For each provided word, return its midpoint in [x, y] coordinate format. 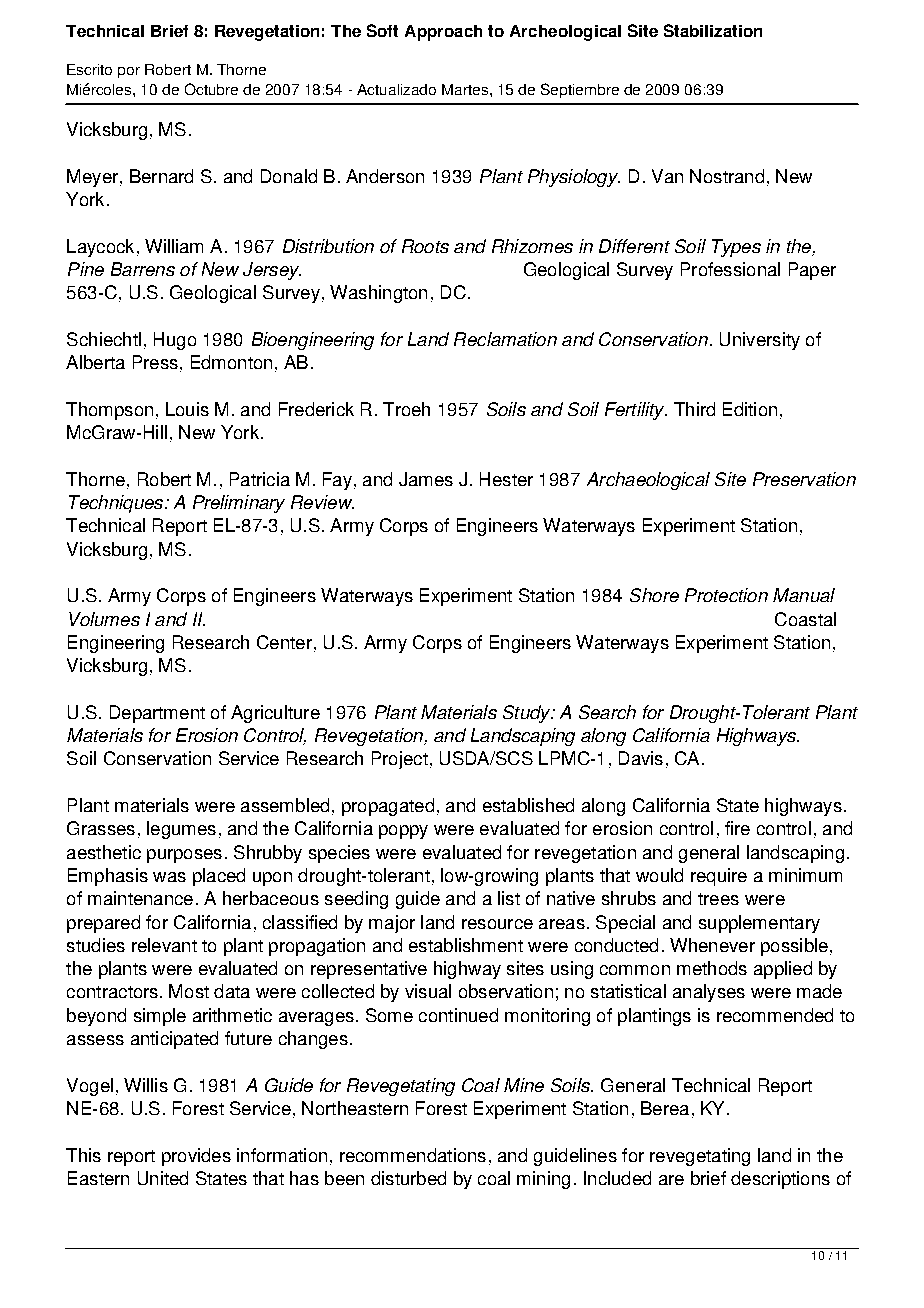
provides [196, 1157]
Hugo [175, 341]
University [760, 341]
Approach [443, 33]
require [719, 877]
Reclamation [505, 339]
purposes [184, 856]
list [509, 898]
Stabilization [713, 30]
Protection [726, 595]
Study [528, 714]
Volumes [104, 619]
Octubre [211, 89]
